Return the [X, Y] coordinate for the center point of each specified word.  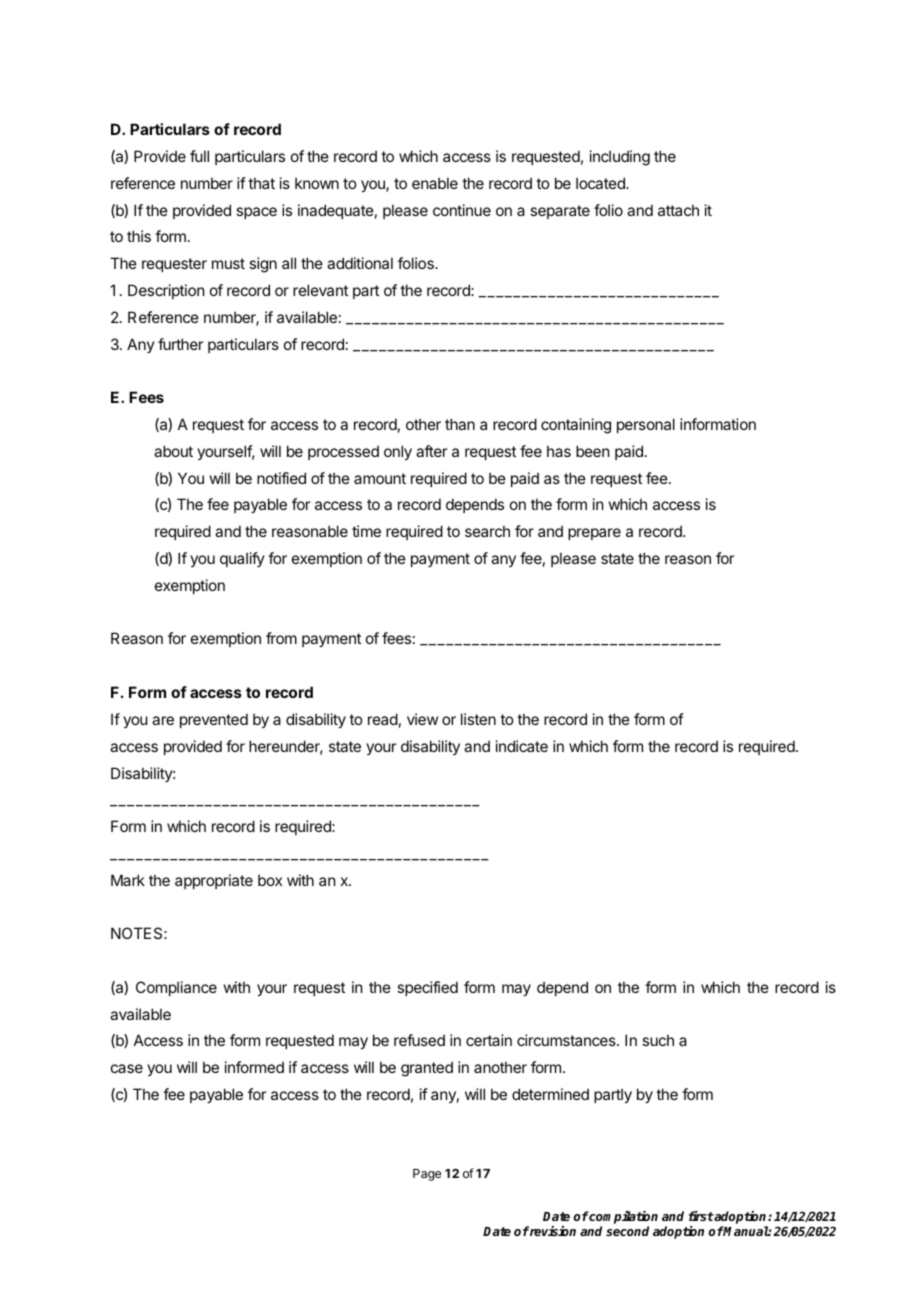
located [601, 183]
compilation [623, 1219]
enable [435, 183]
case [127, 1068]
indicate [522, 746]
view [422, 719]
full [199, 156]
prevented [214, 720]
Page [427, 1175]
